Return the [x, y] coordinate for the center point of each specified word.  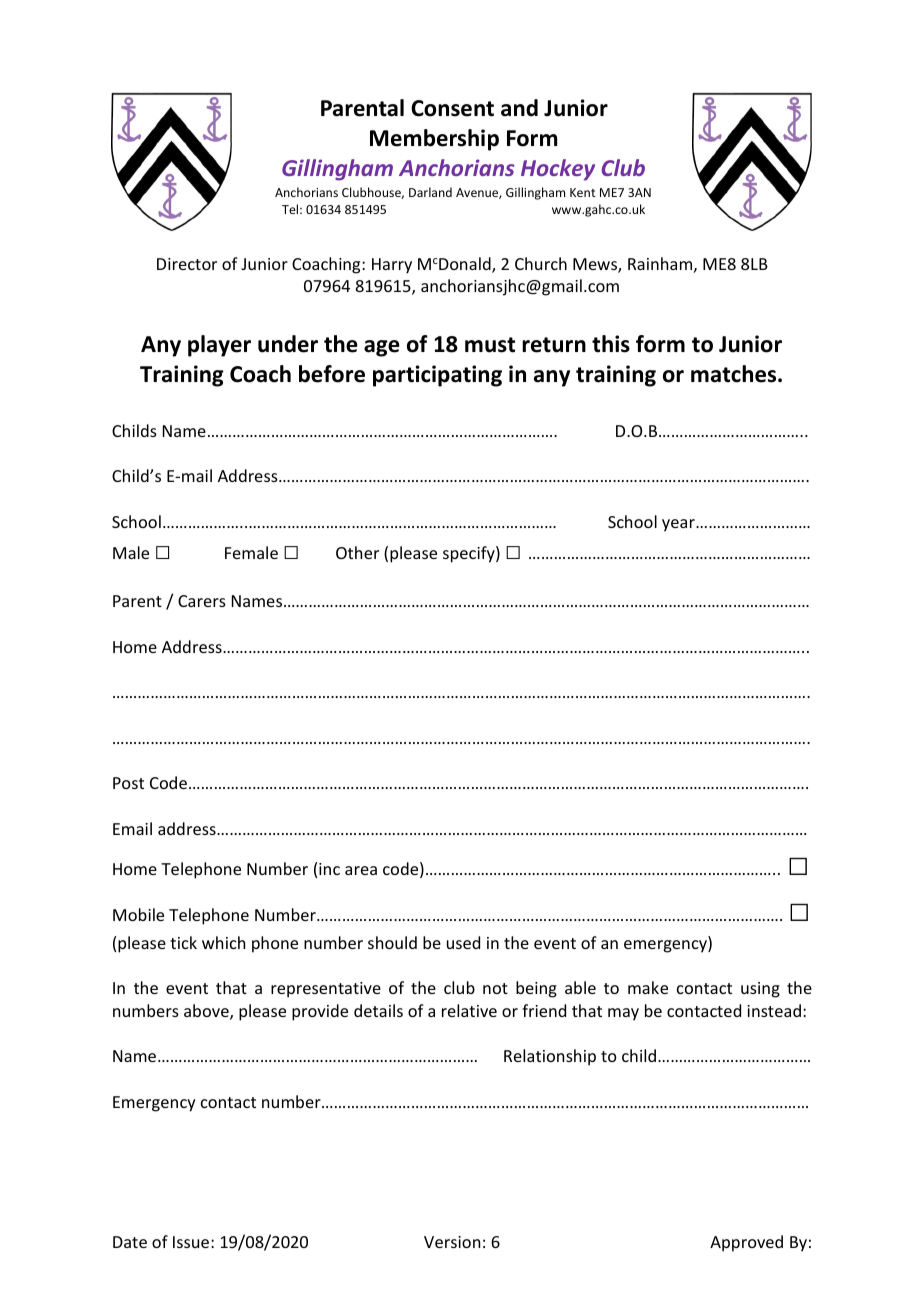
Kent [582, 192]
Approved [746, 1243]
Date [130, 1242]
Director [187, 264]
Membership [434, 140]
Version [452, 1242]
